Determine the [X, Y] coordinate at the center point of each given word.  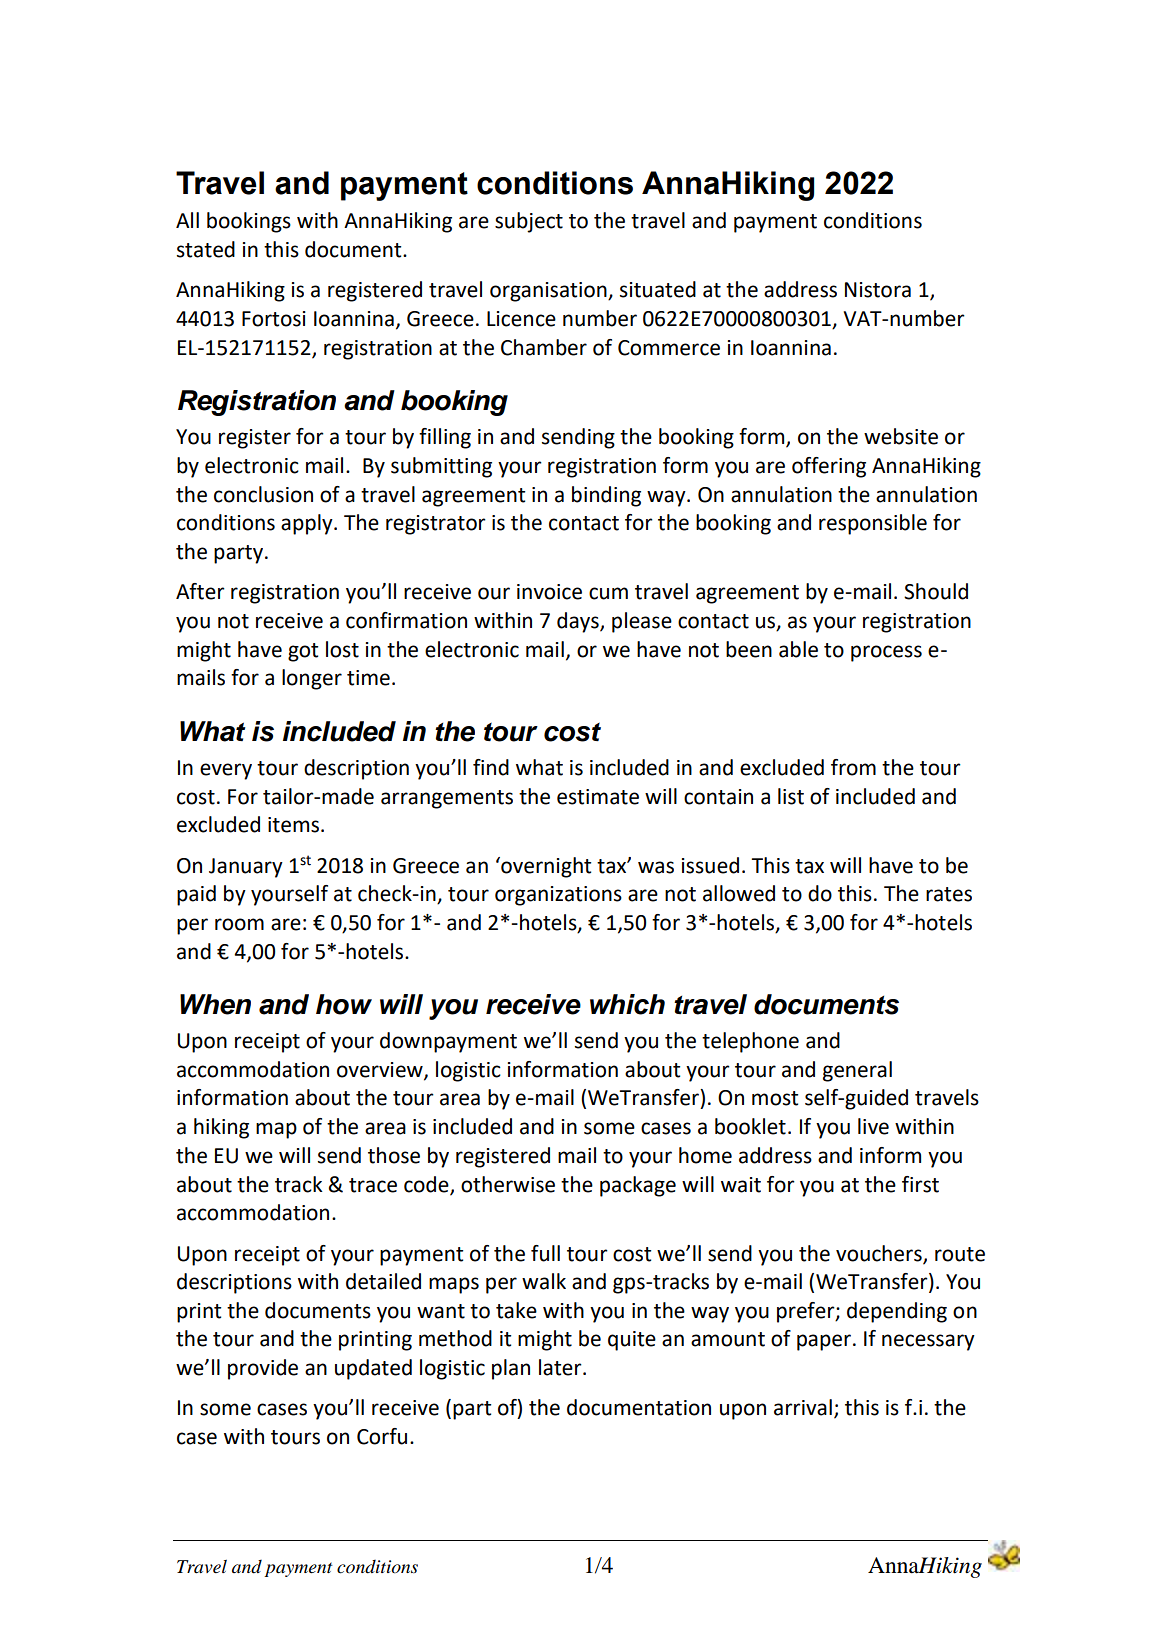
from [853, 767]
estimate [598, 797]
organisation [549, 292]
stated [206, 249]
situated [658, 289]
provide [263, 1369]
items [295, 825]
